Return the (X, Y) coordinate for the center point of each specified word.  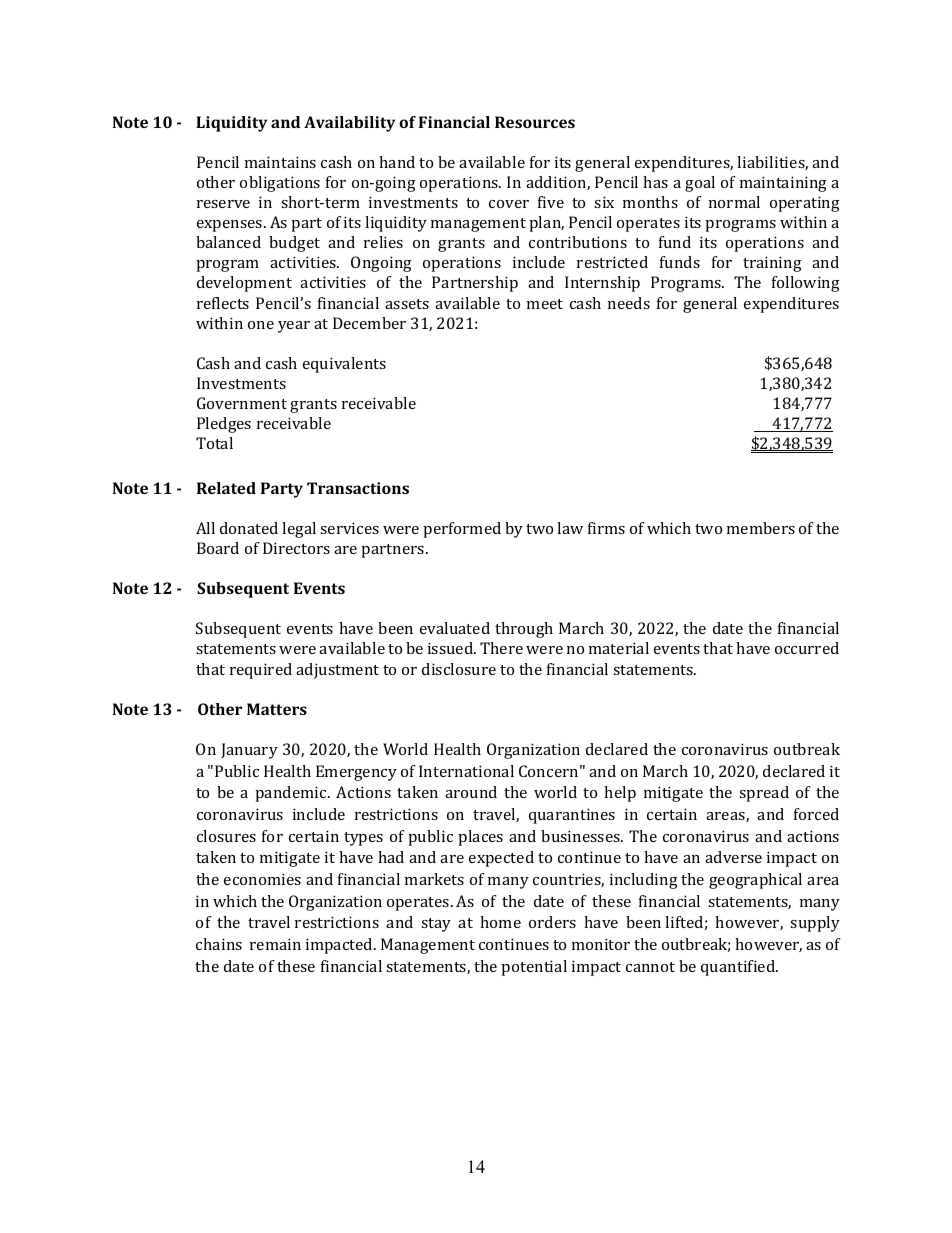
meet (545, 304)
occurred (807, 648)
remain (275, 944)
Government (242, 403)
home (500, 922)
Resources (535, 122)
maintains (280, 162)
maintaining (783, 184)
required (261, 671)
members (761, 528)
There (501, 648)
